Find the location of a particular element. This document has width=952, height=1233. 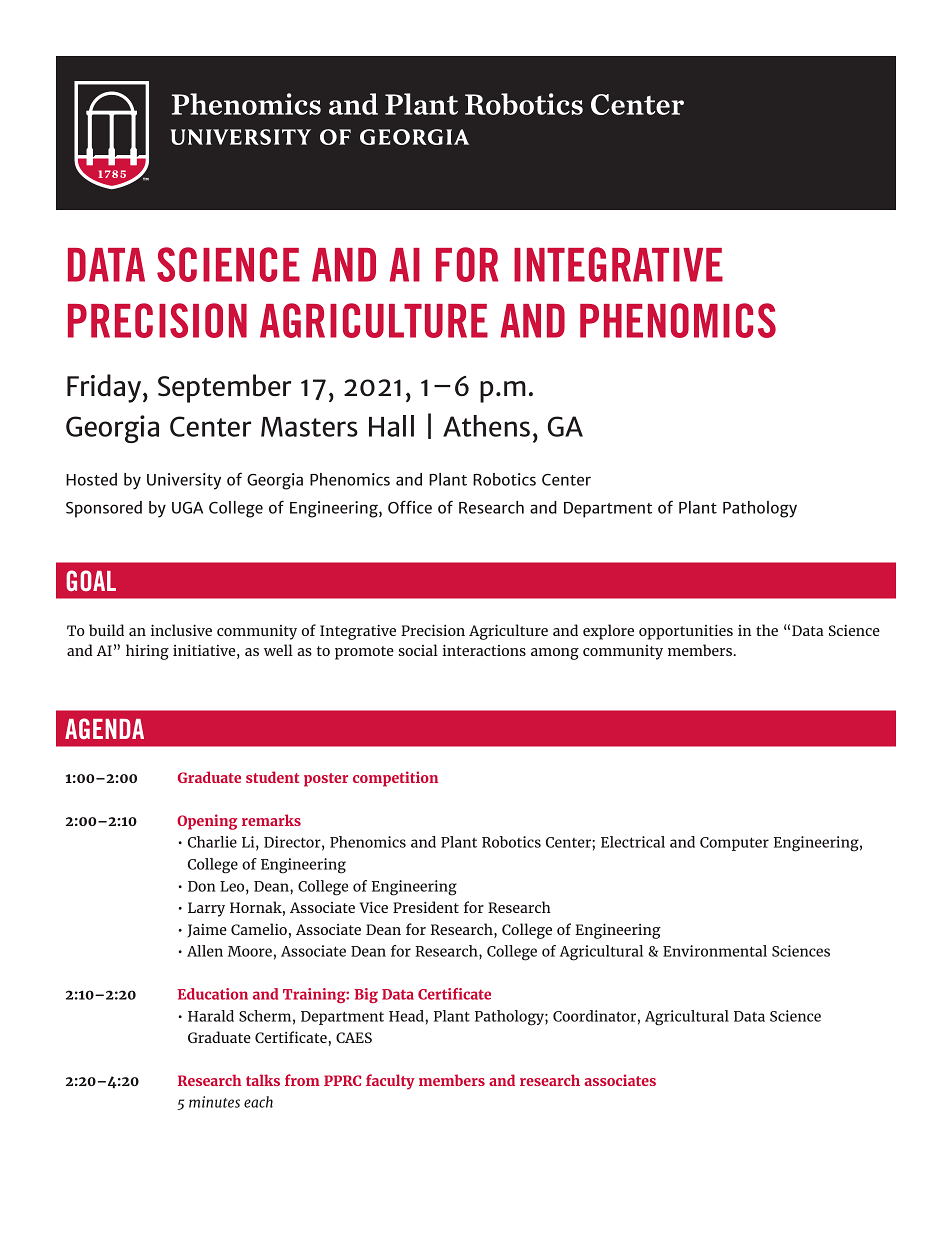

Electrical is located at coordinates (633, 842).
